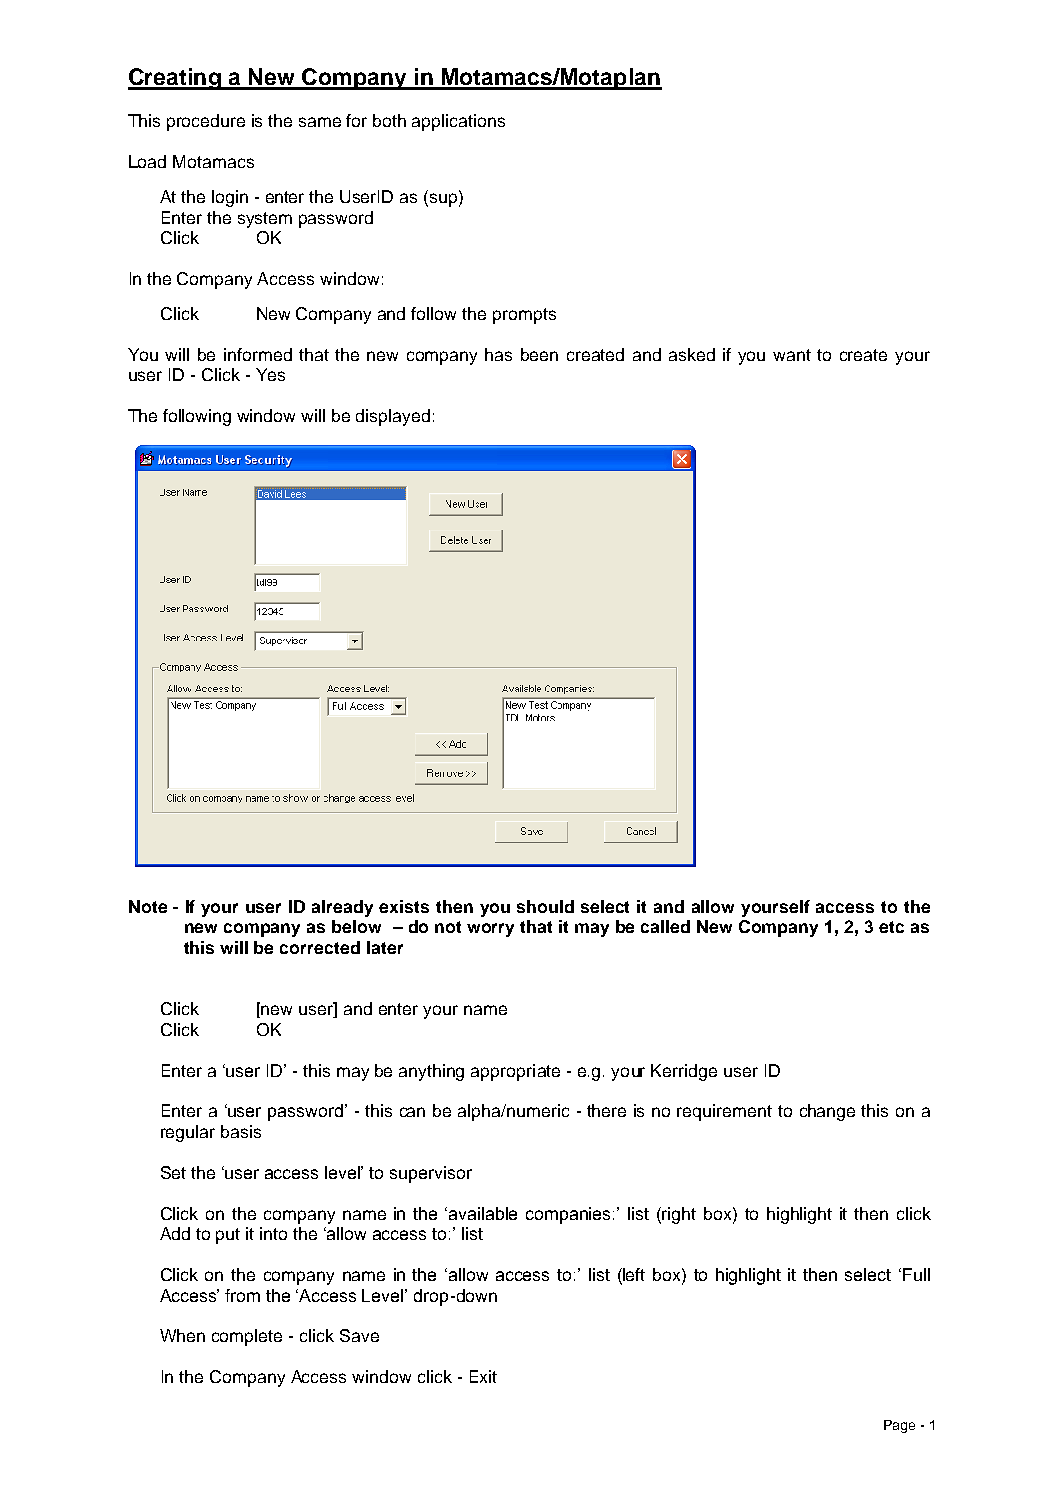 The height and width of the screenshot is (1497, 1059). I want to click on applications, so click(458, 122).
